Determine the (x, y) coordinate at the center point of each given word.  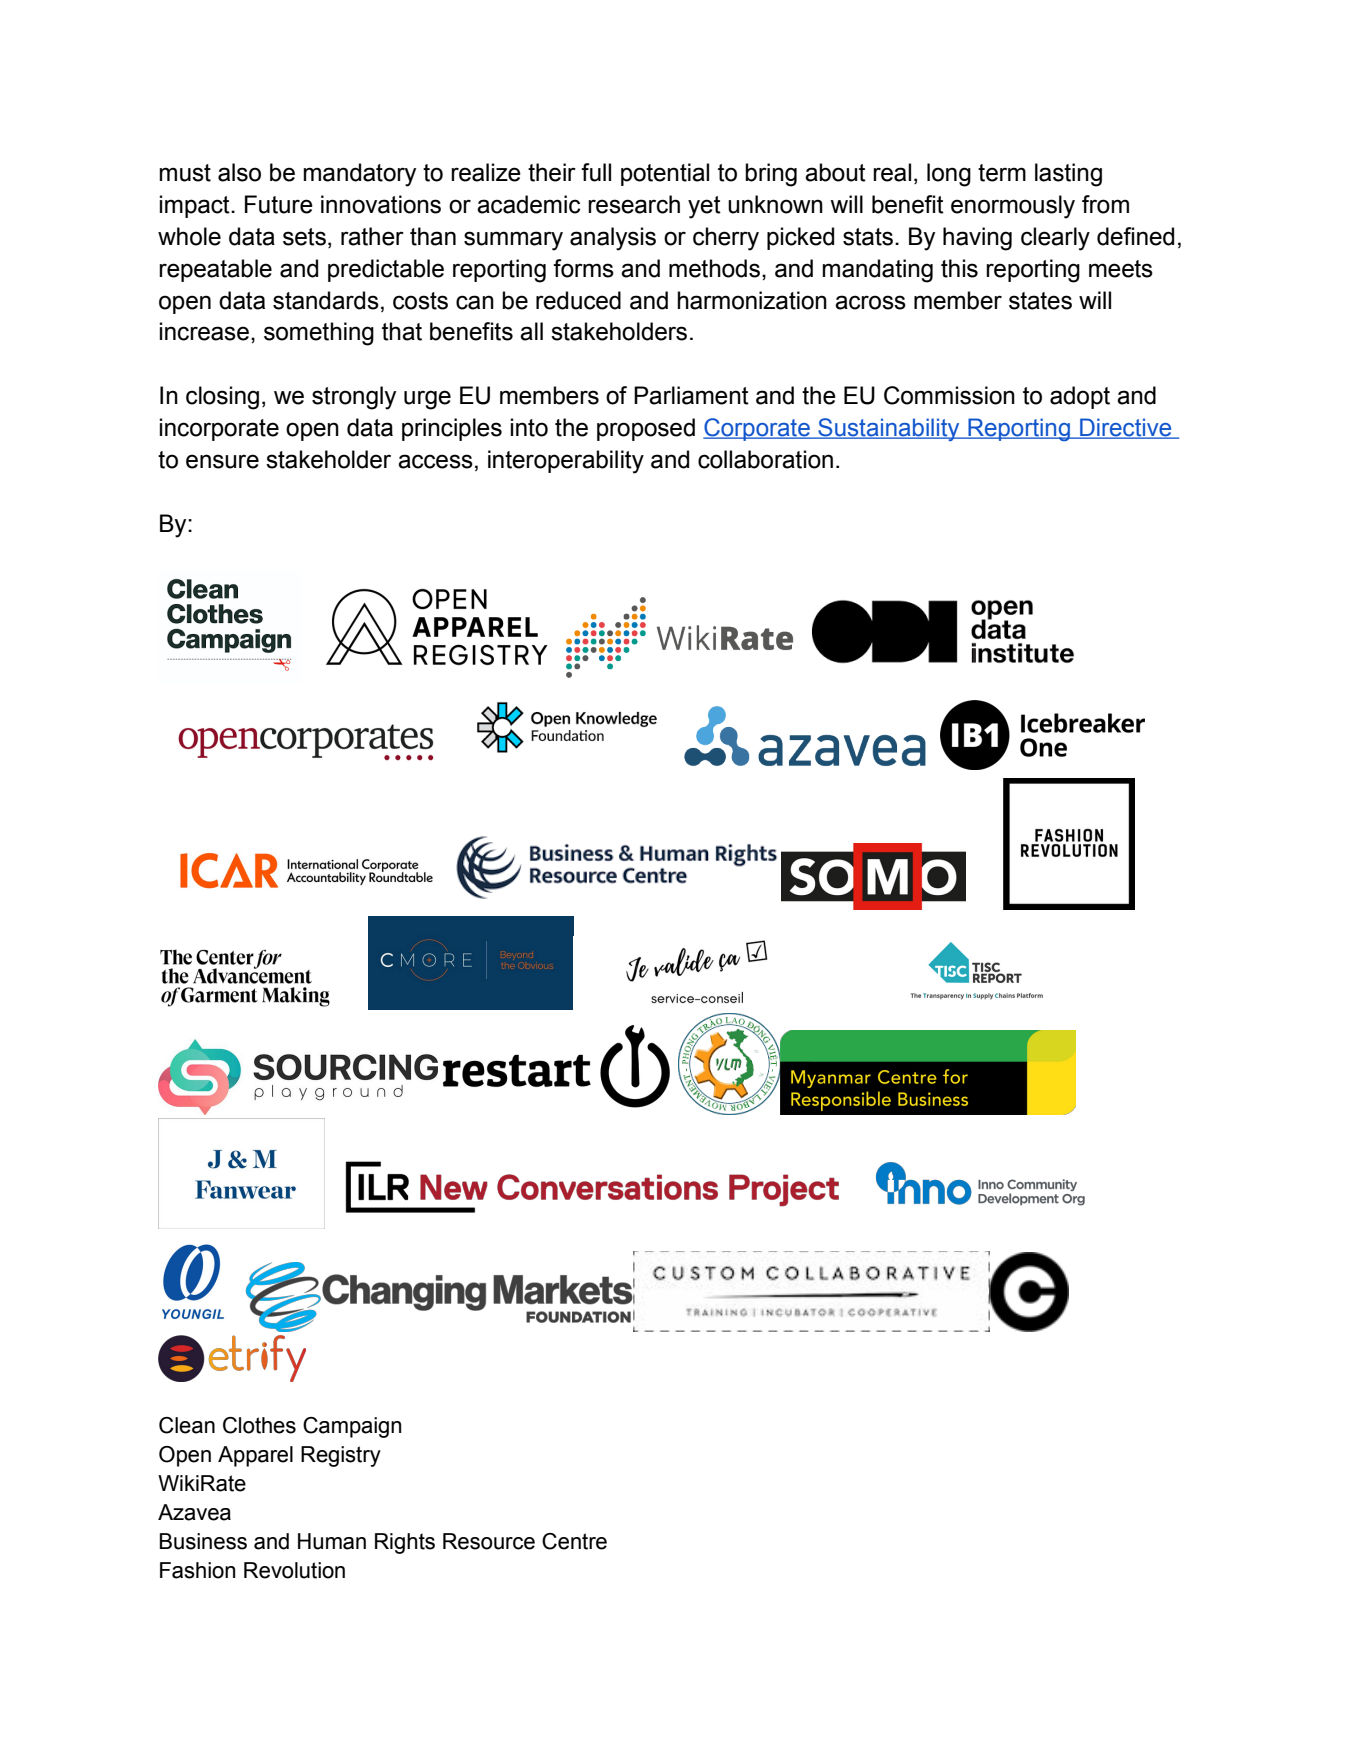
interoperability (566, 462)
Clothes (259, 1425)
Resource (489, 1541)
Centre (574, 1541)
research (634, 204)
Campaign (352, 1427)
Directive (1126, 428)
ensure (222, 461)
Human (332, 1541)
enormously (1013, 207)
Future (279, 204)
